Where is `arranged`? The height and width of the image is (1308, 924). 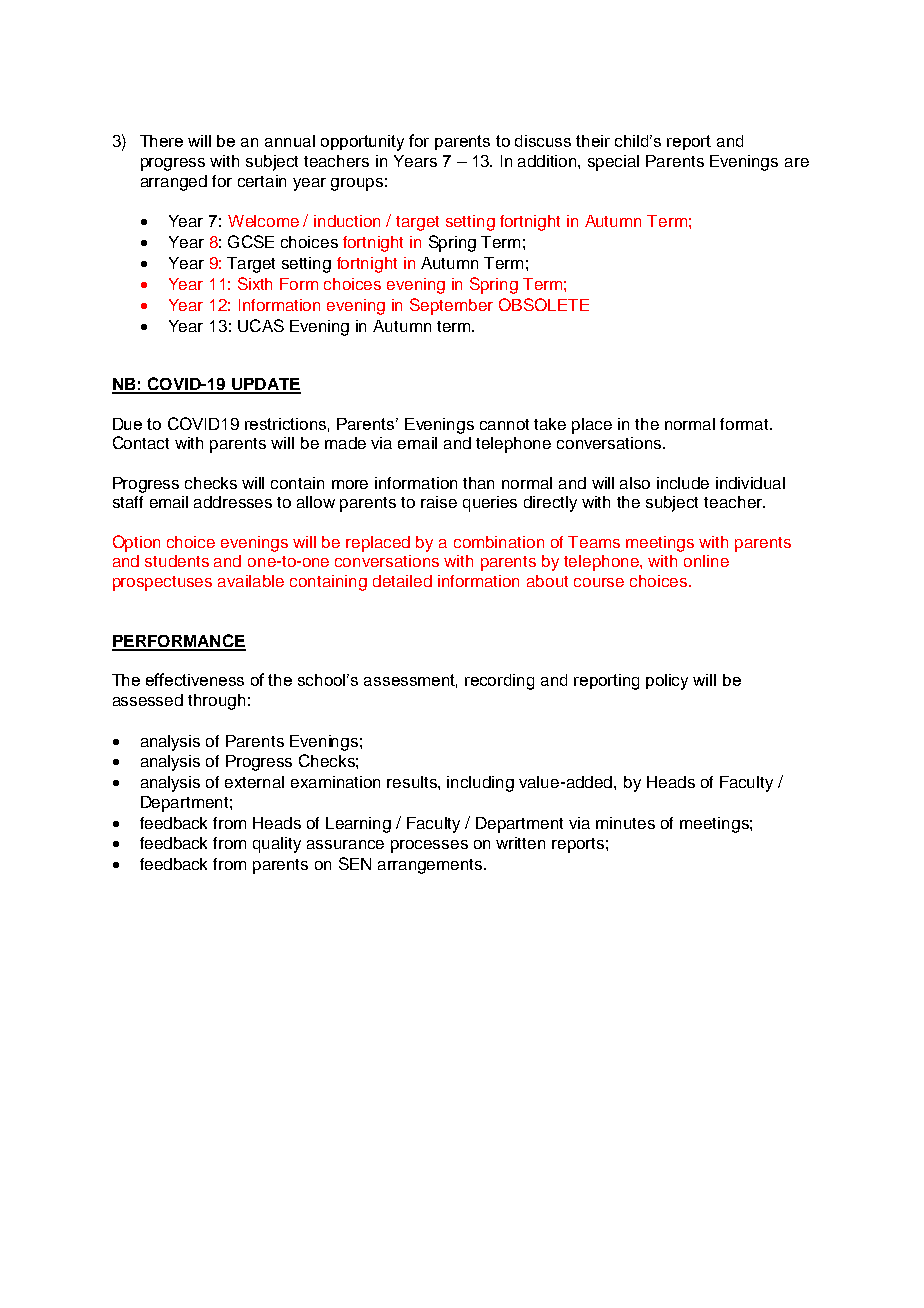 arranged is located at coordinates (174, 183).
